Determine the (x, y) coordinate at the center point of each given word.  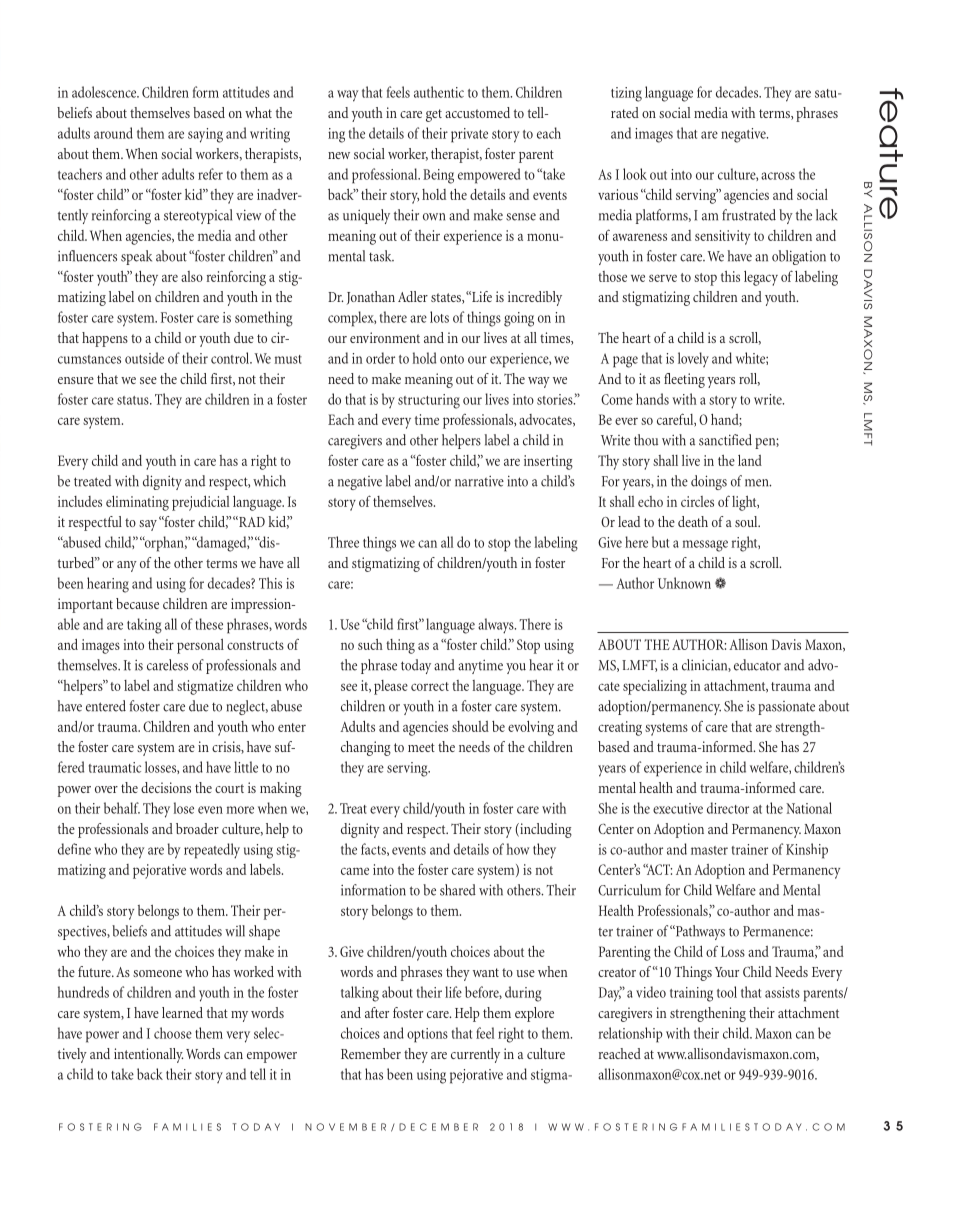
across (778, 176)
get (434, 115)
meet (421, 747)
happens (105, 339)
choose (173, 1033)
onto (452, 359)
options (427, 1035)
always (497, 626)
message (705, 546)
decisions (166, 787)
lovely (693, 359)
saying (205, 135)
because (137, 603)
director (728, 808)
